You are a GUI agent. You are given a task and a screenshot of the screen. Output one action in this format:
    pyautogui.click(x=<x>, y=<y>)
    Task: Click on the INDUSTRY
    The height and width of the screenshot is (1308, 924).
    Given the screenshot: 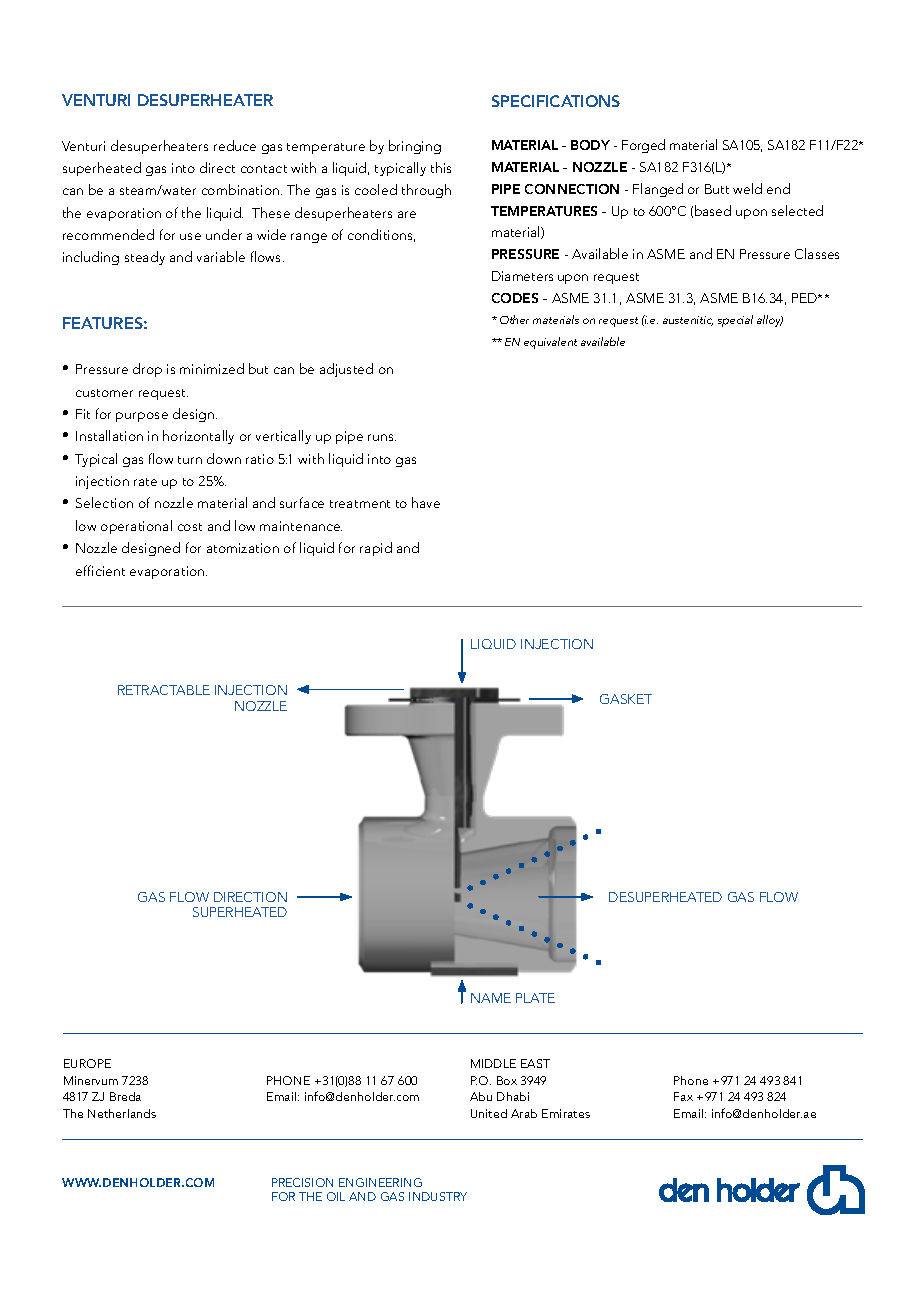 What is the action you would take?
    pyautogui.click(x=438, y=1196)
